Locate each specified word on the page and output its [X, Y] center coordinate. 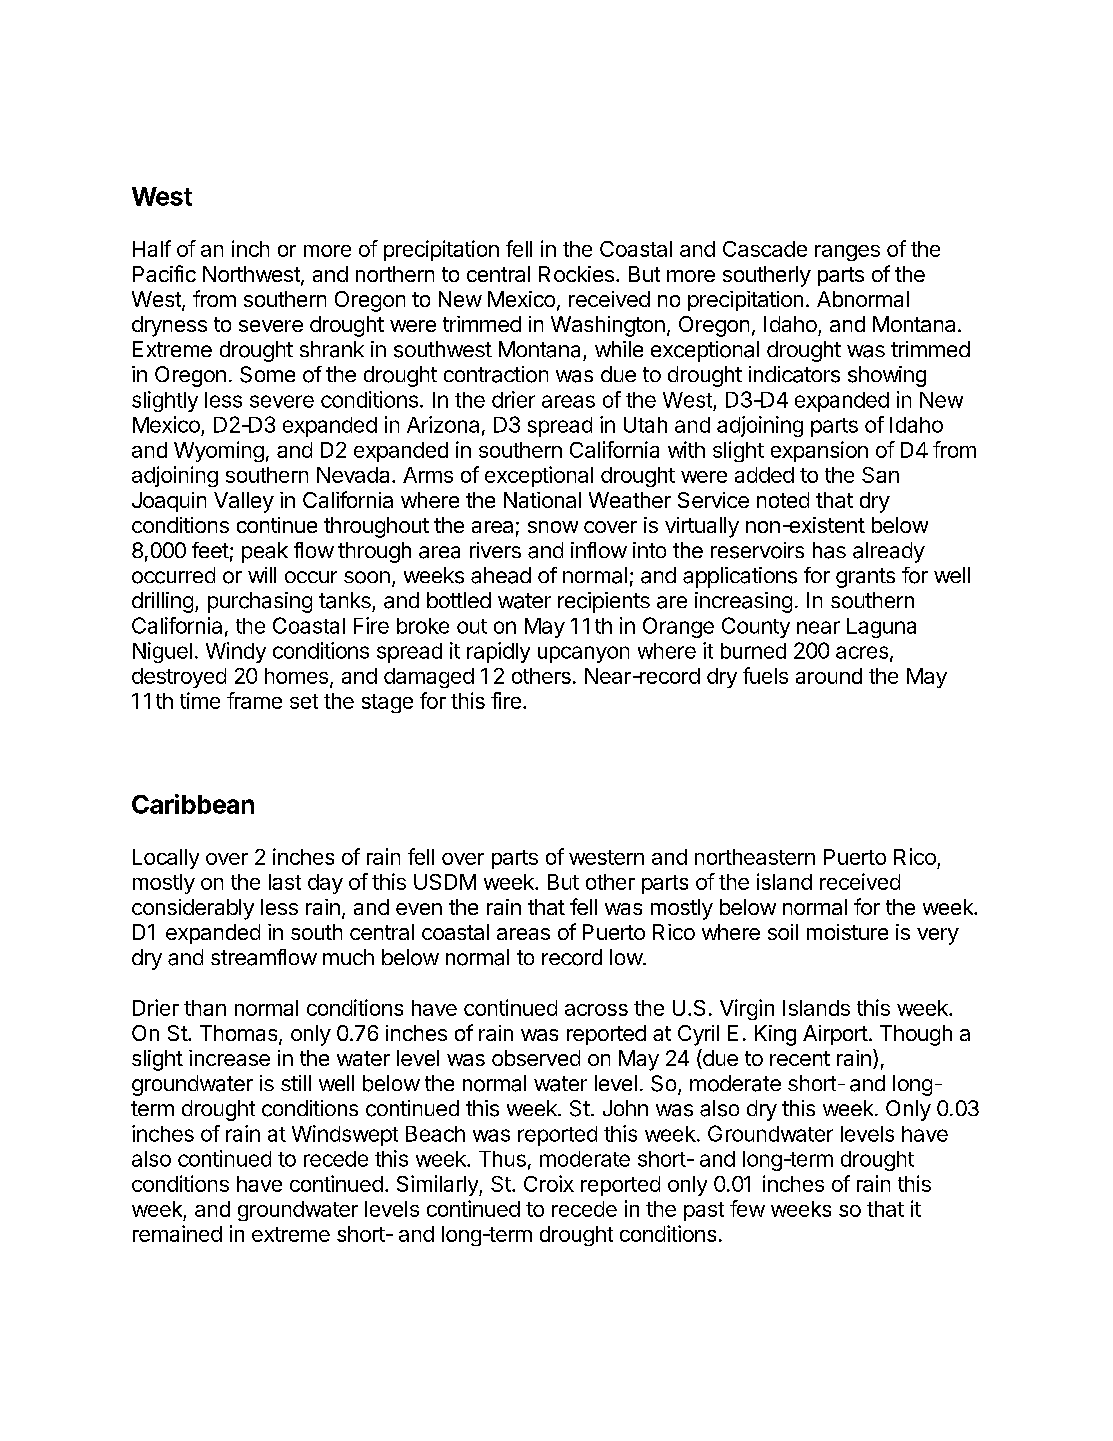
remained [177, 1233]
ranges [847, 253]
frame [254, 700]
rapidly [498, 652]
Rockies [576, 274]
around [829, 676]
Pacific [164, 273]
